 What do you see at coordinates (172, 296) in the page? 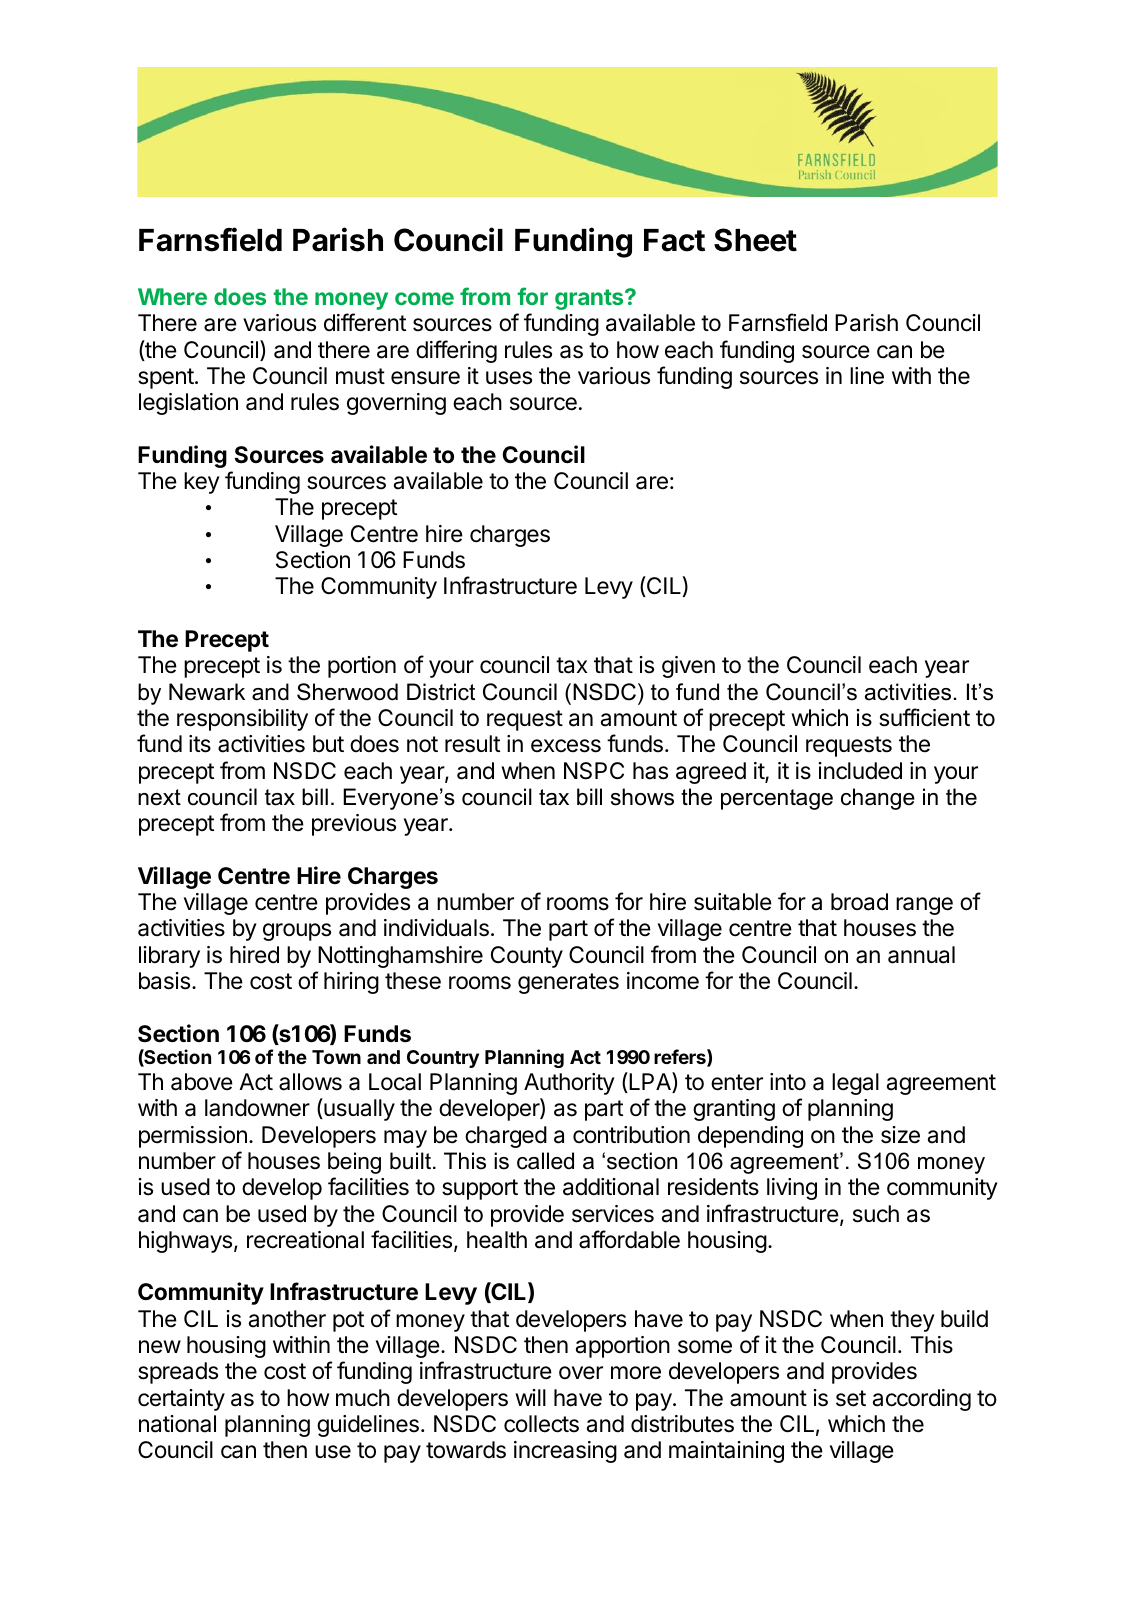
I see `Where` at bounding box center [172, 296].
